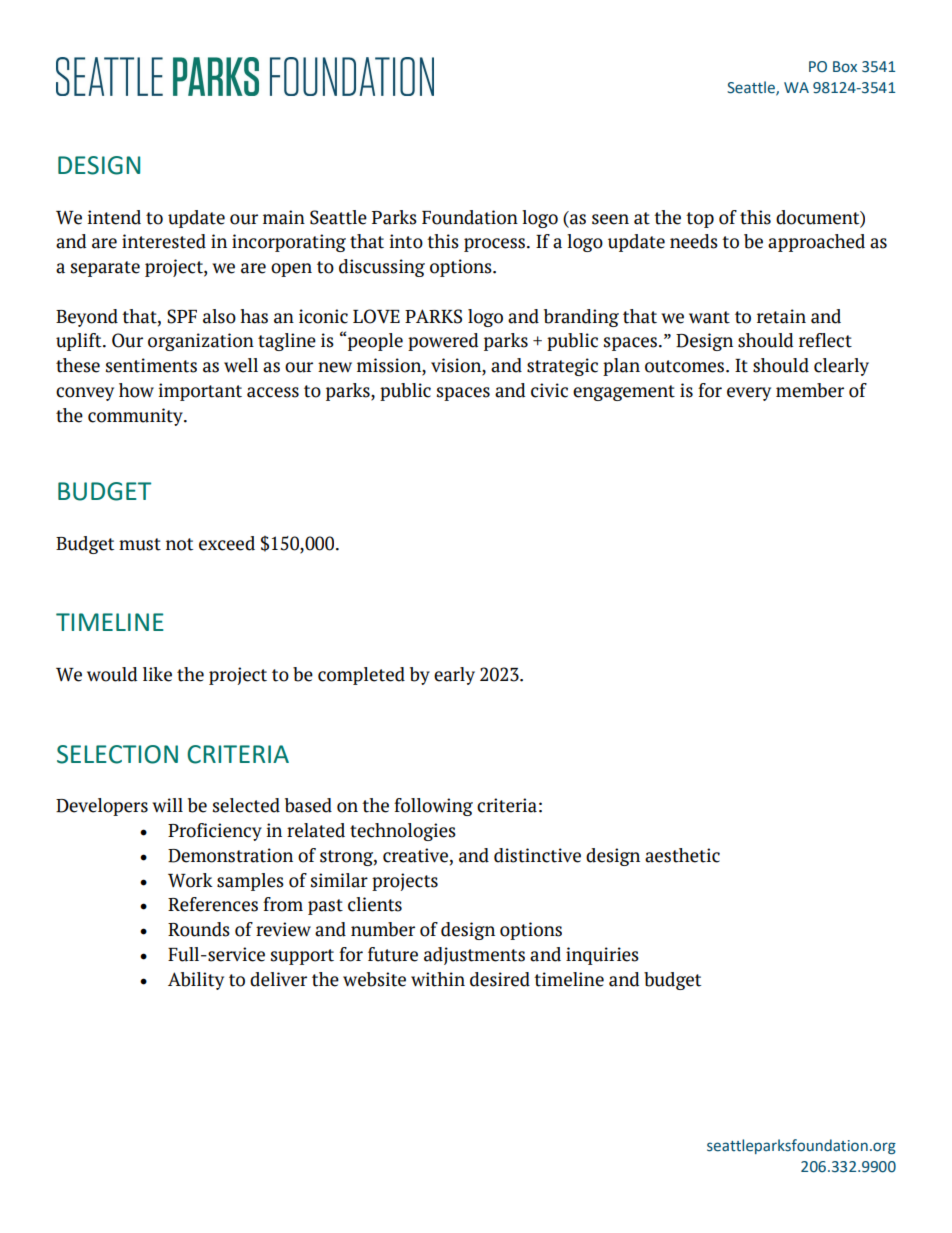  I want to click on civic, so click(549, 390).
